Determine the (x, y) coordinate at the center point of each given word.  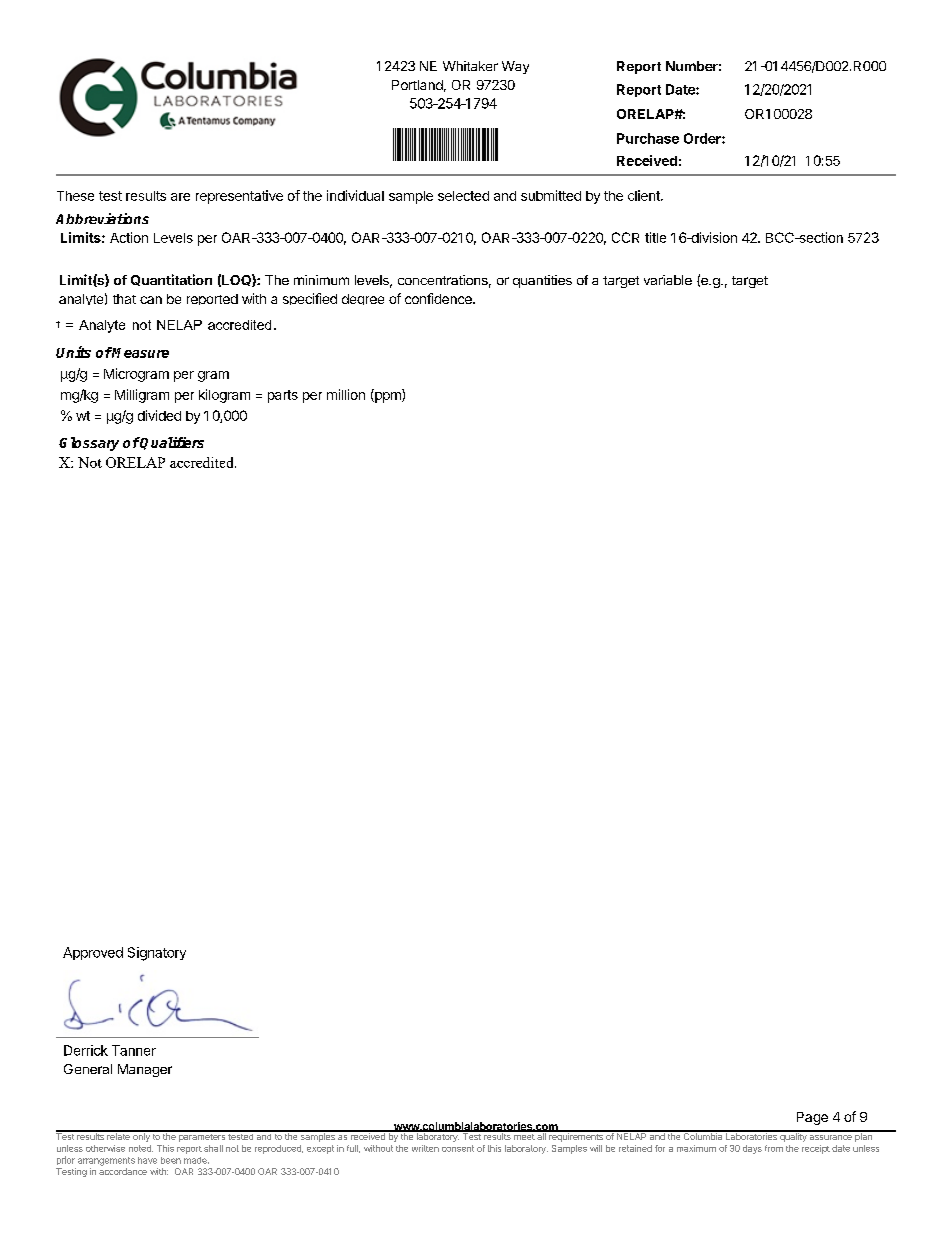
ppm (388, 397)
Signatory (157, 954)
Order (703, 138)
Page (812, 1118)
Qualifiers (171, 443)
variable (668, 280)
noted (141, 1148)
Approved (93, 953)
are (180, 197)
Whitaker (470, 66)
